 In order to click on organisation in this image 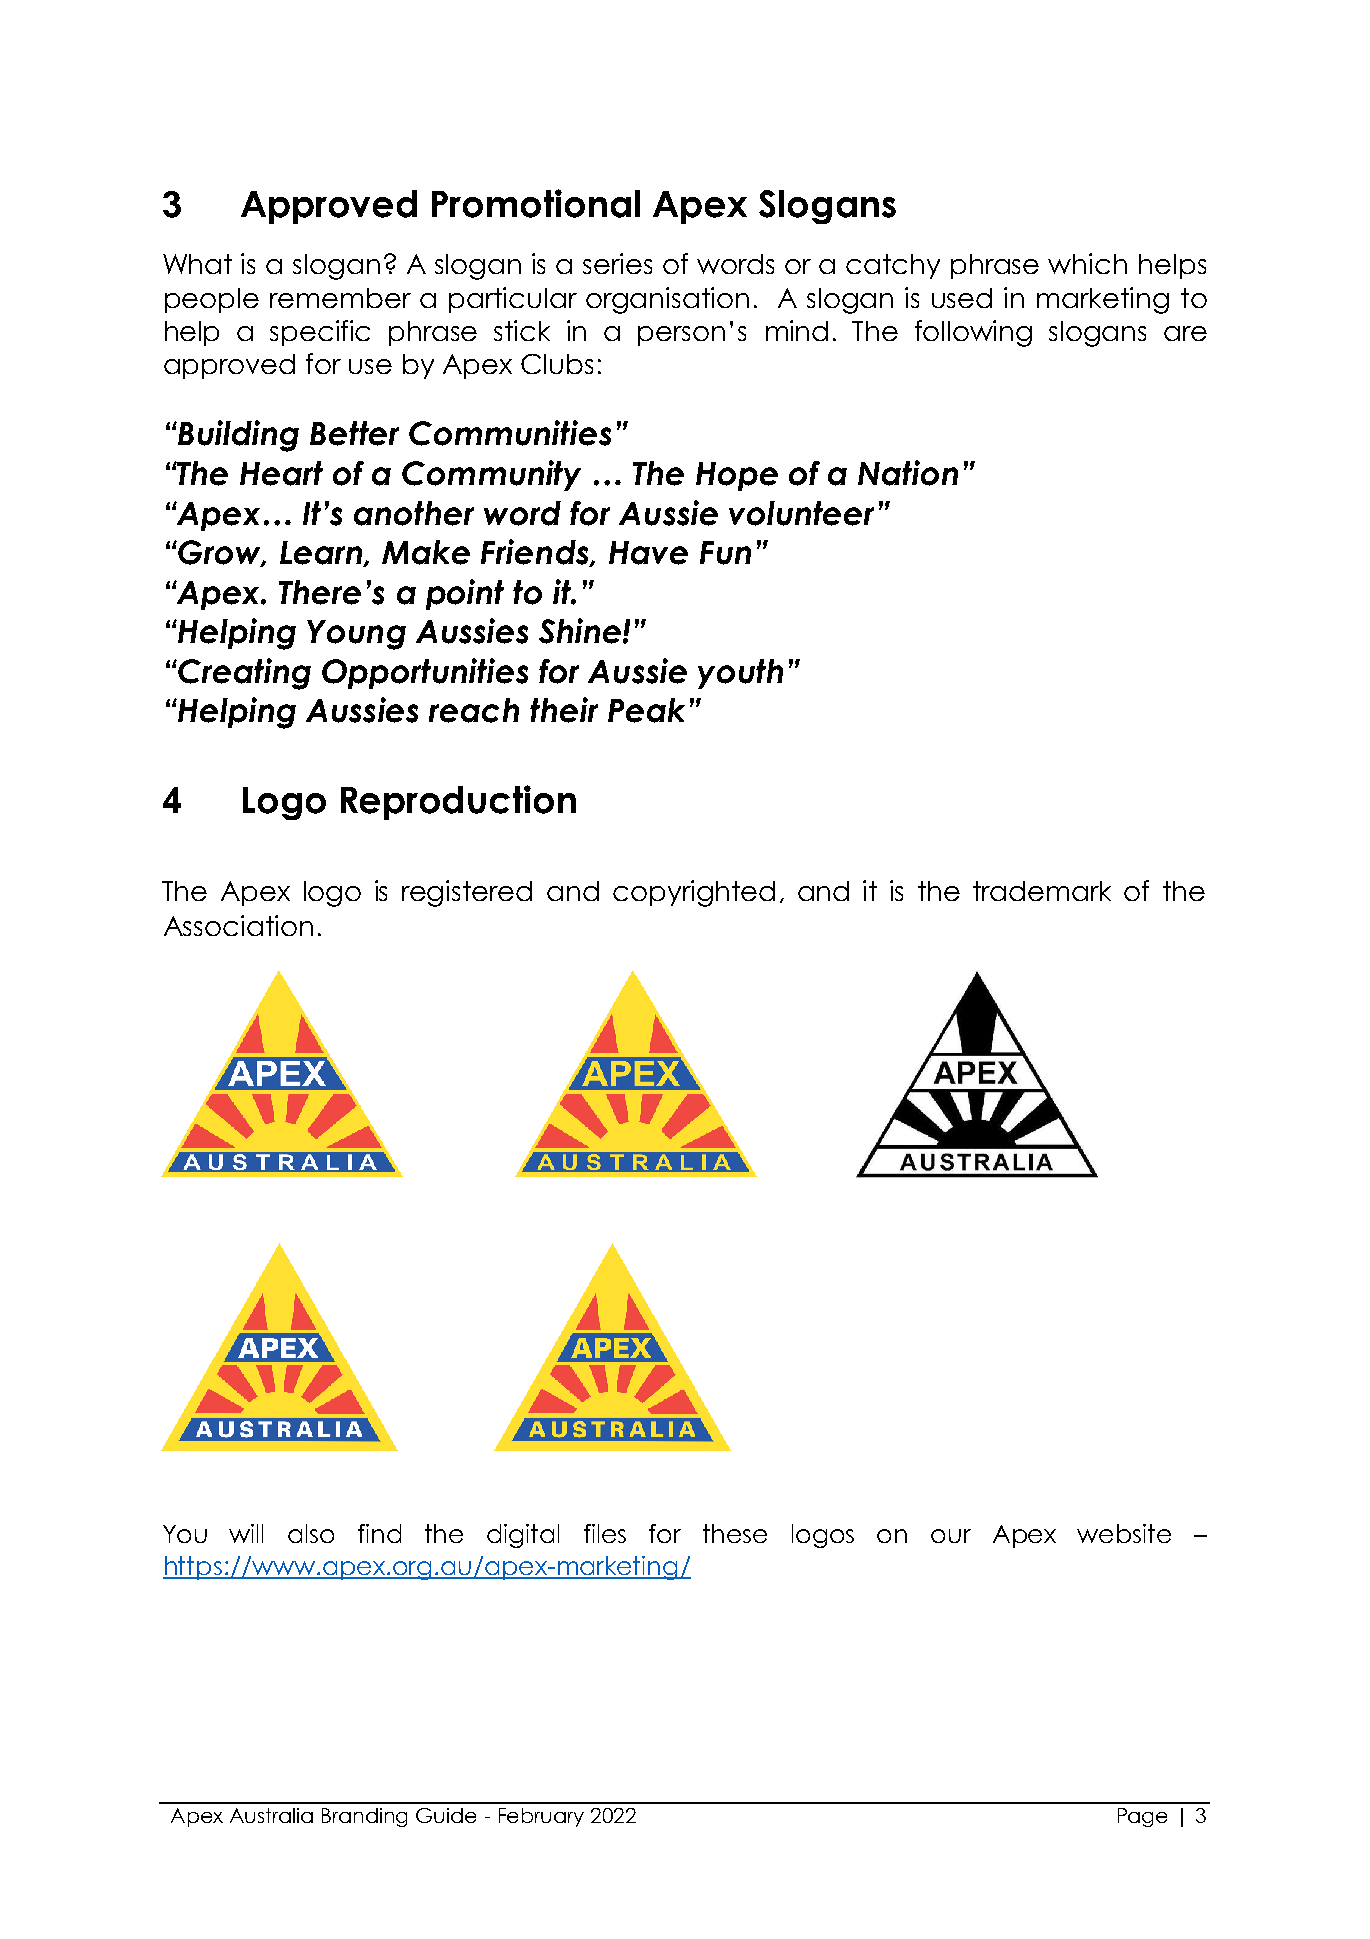, I will do `click(667, 300)`.
